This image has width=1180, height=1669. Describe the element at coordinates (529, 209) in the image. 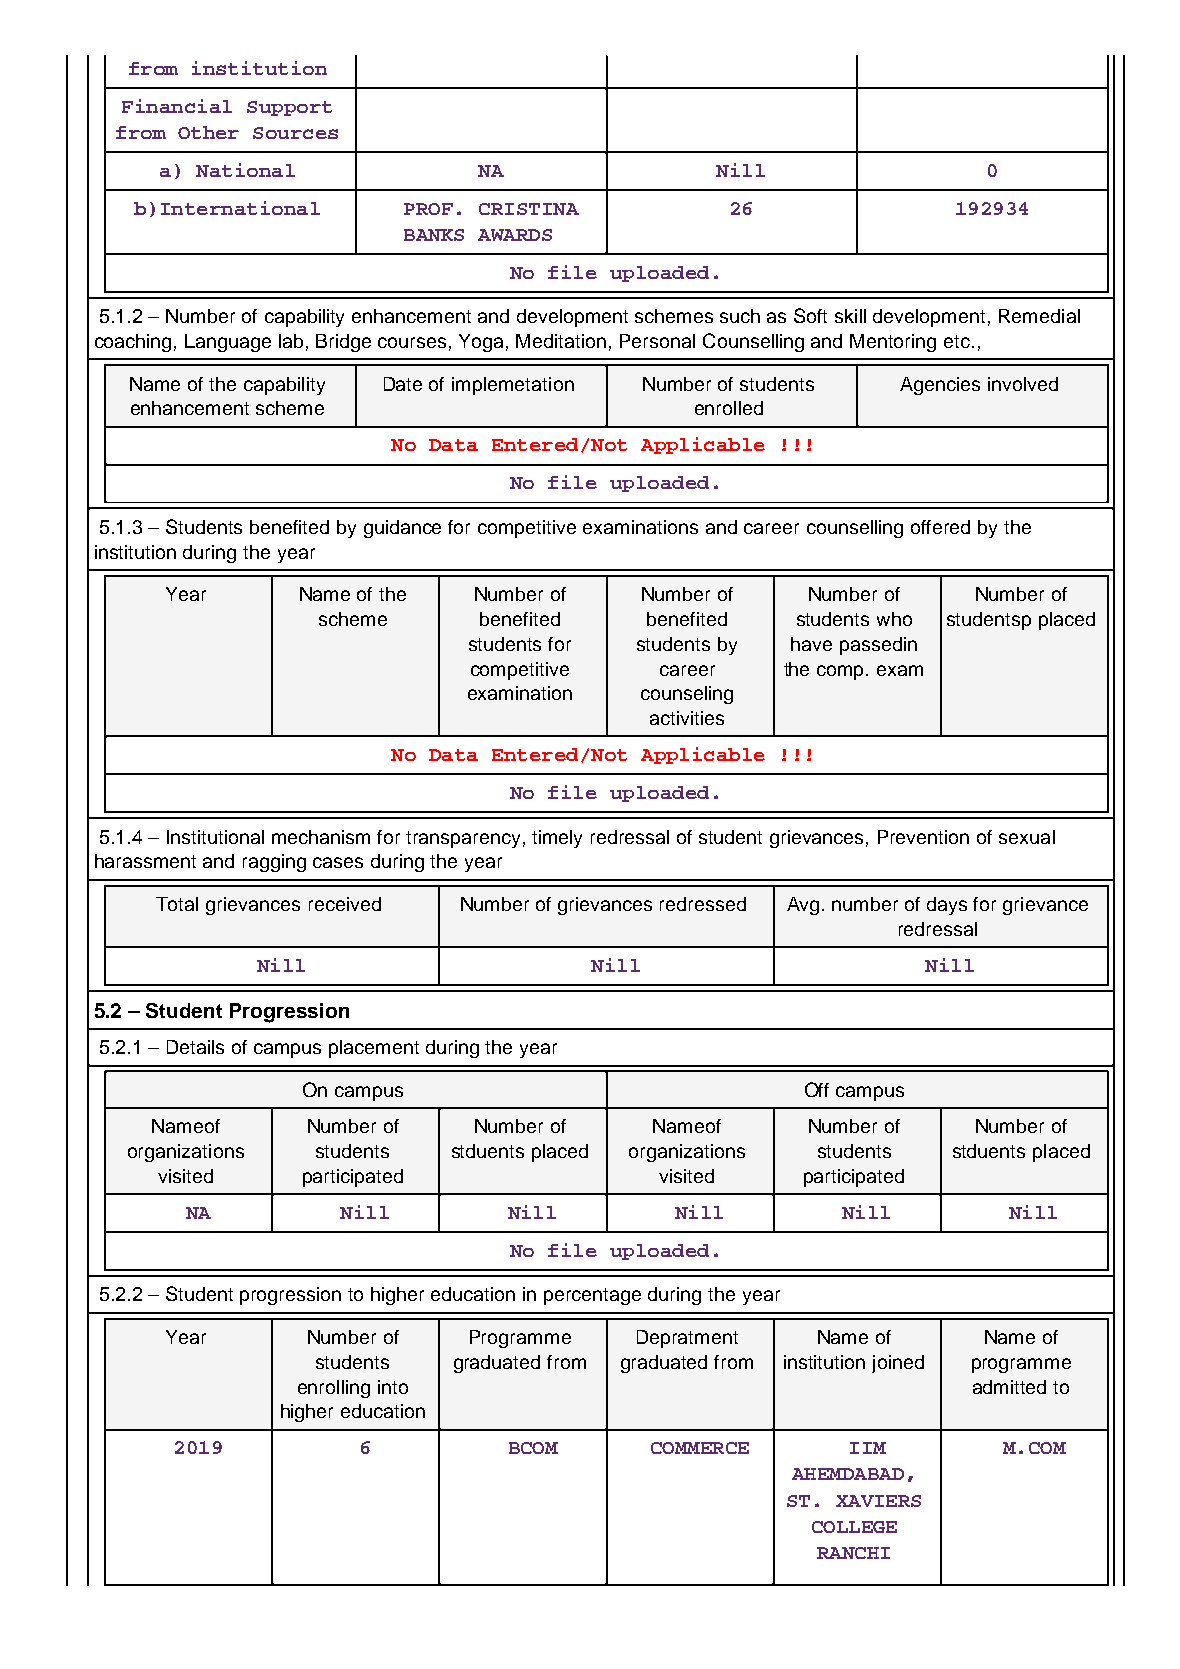

I see `CRISTINA` at that location.
